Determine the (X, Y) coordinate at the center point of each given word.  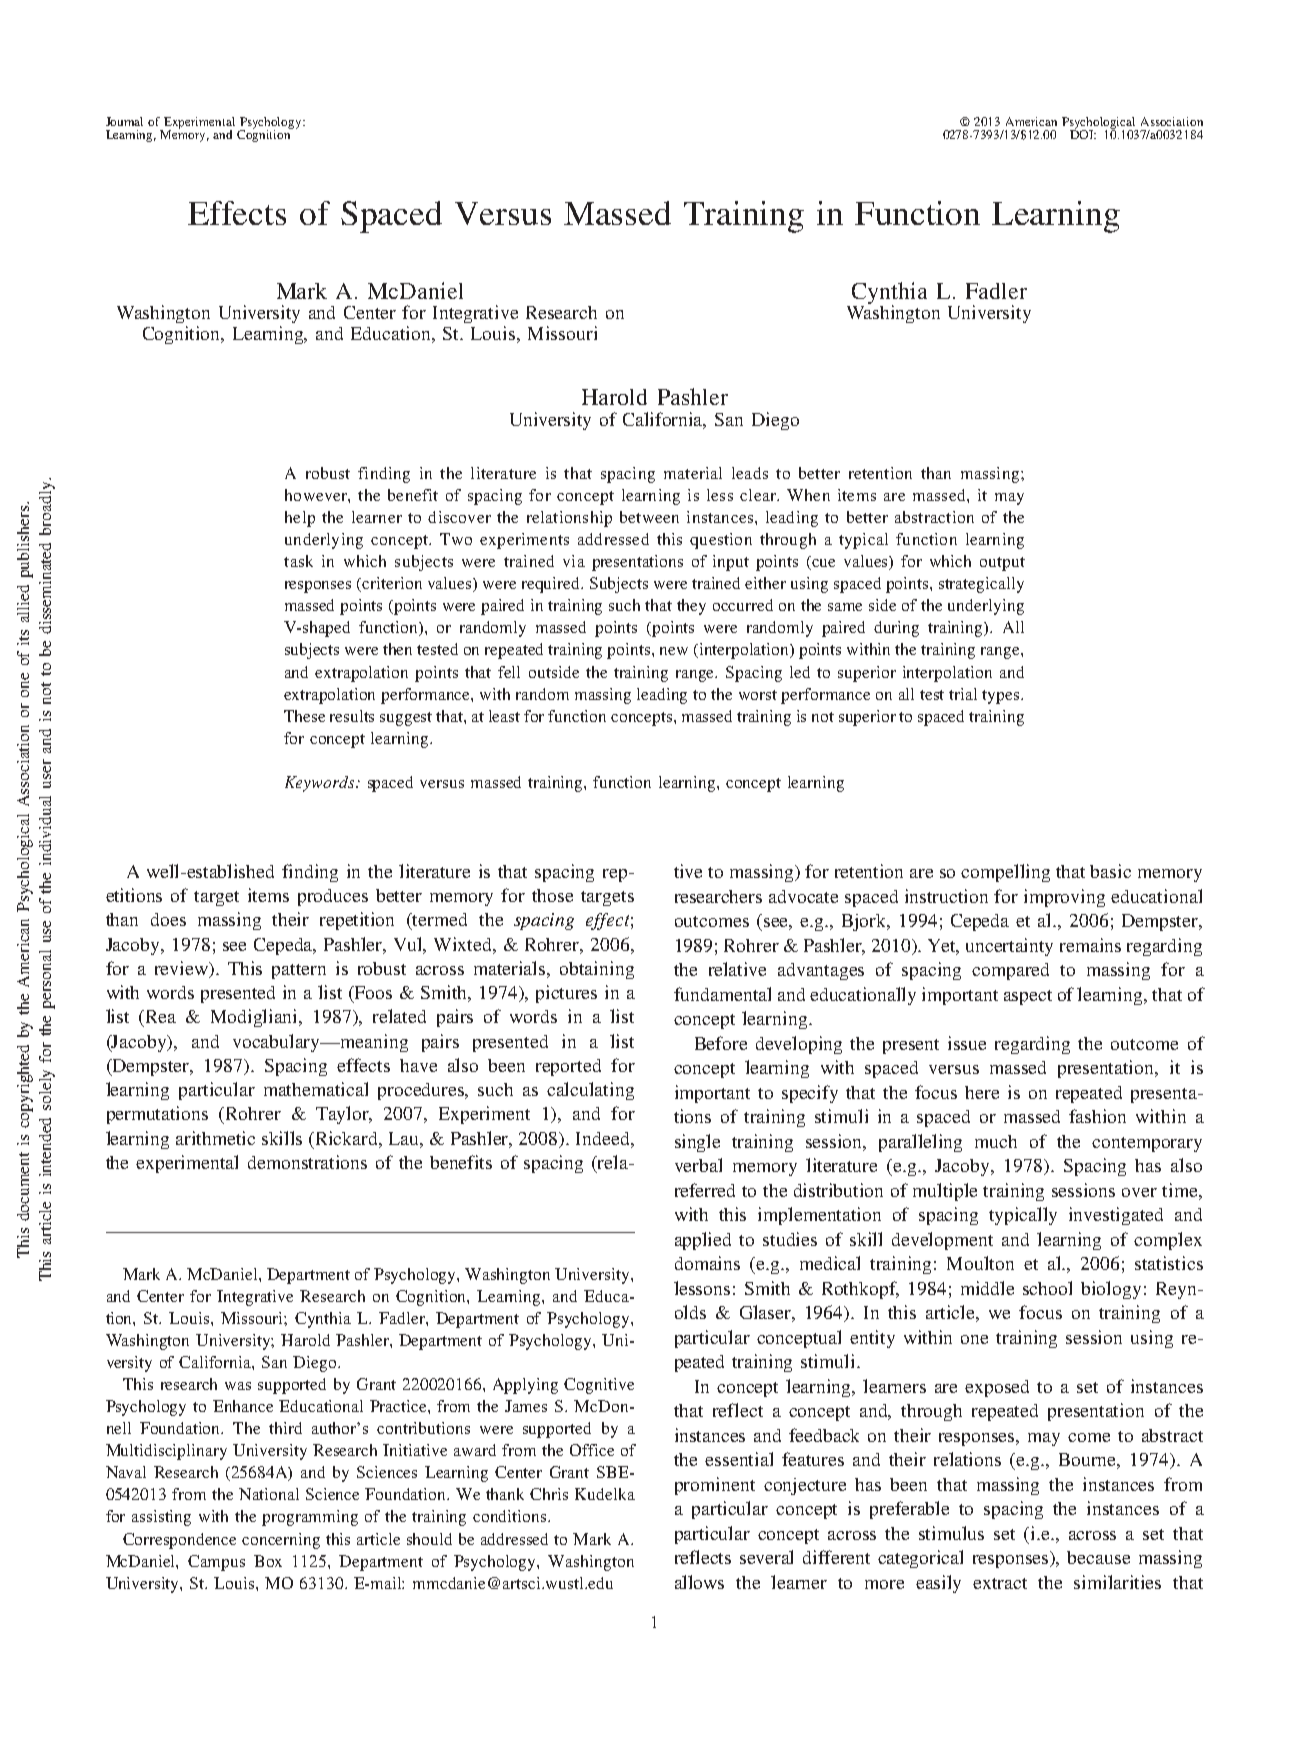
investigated (1116, 1216)
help (300, 519)
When (808, 495)
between (649, 517)
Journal (124, 121)
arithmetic (215, 1138)
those (552, 895)
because (1098, 1557)
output (1002, 564)
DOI (1083, 133)
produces (333, 897)
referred (705, 1190)
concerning (281, 1541)
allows (699, 1582)
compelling (1005, 873)
